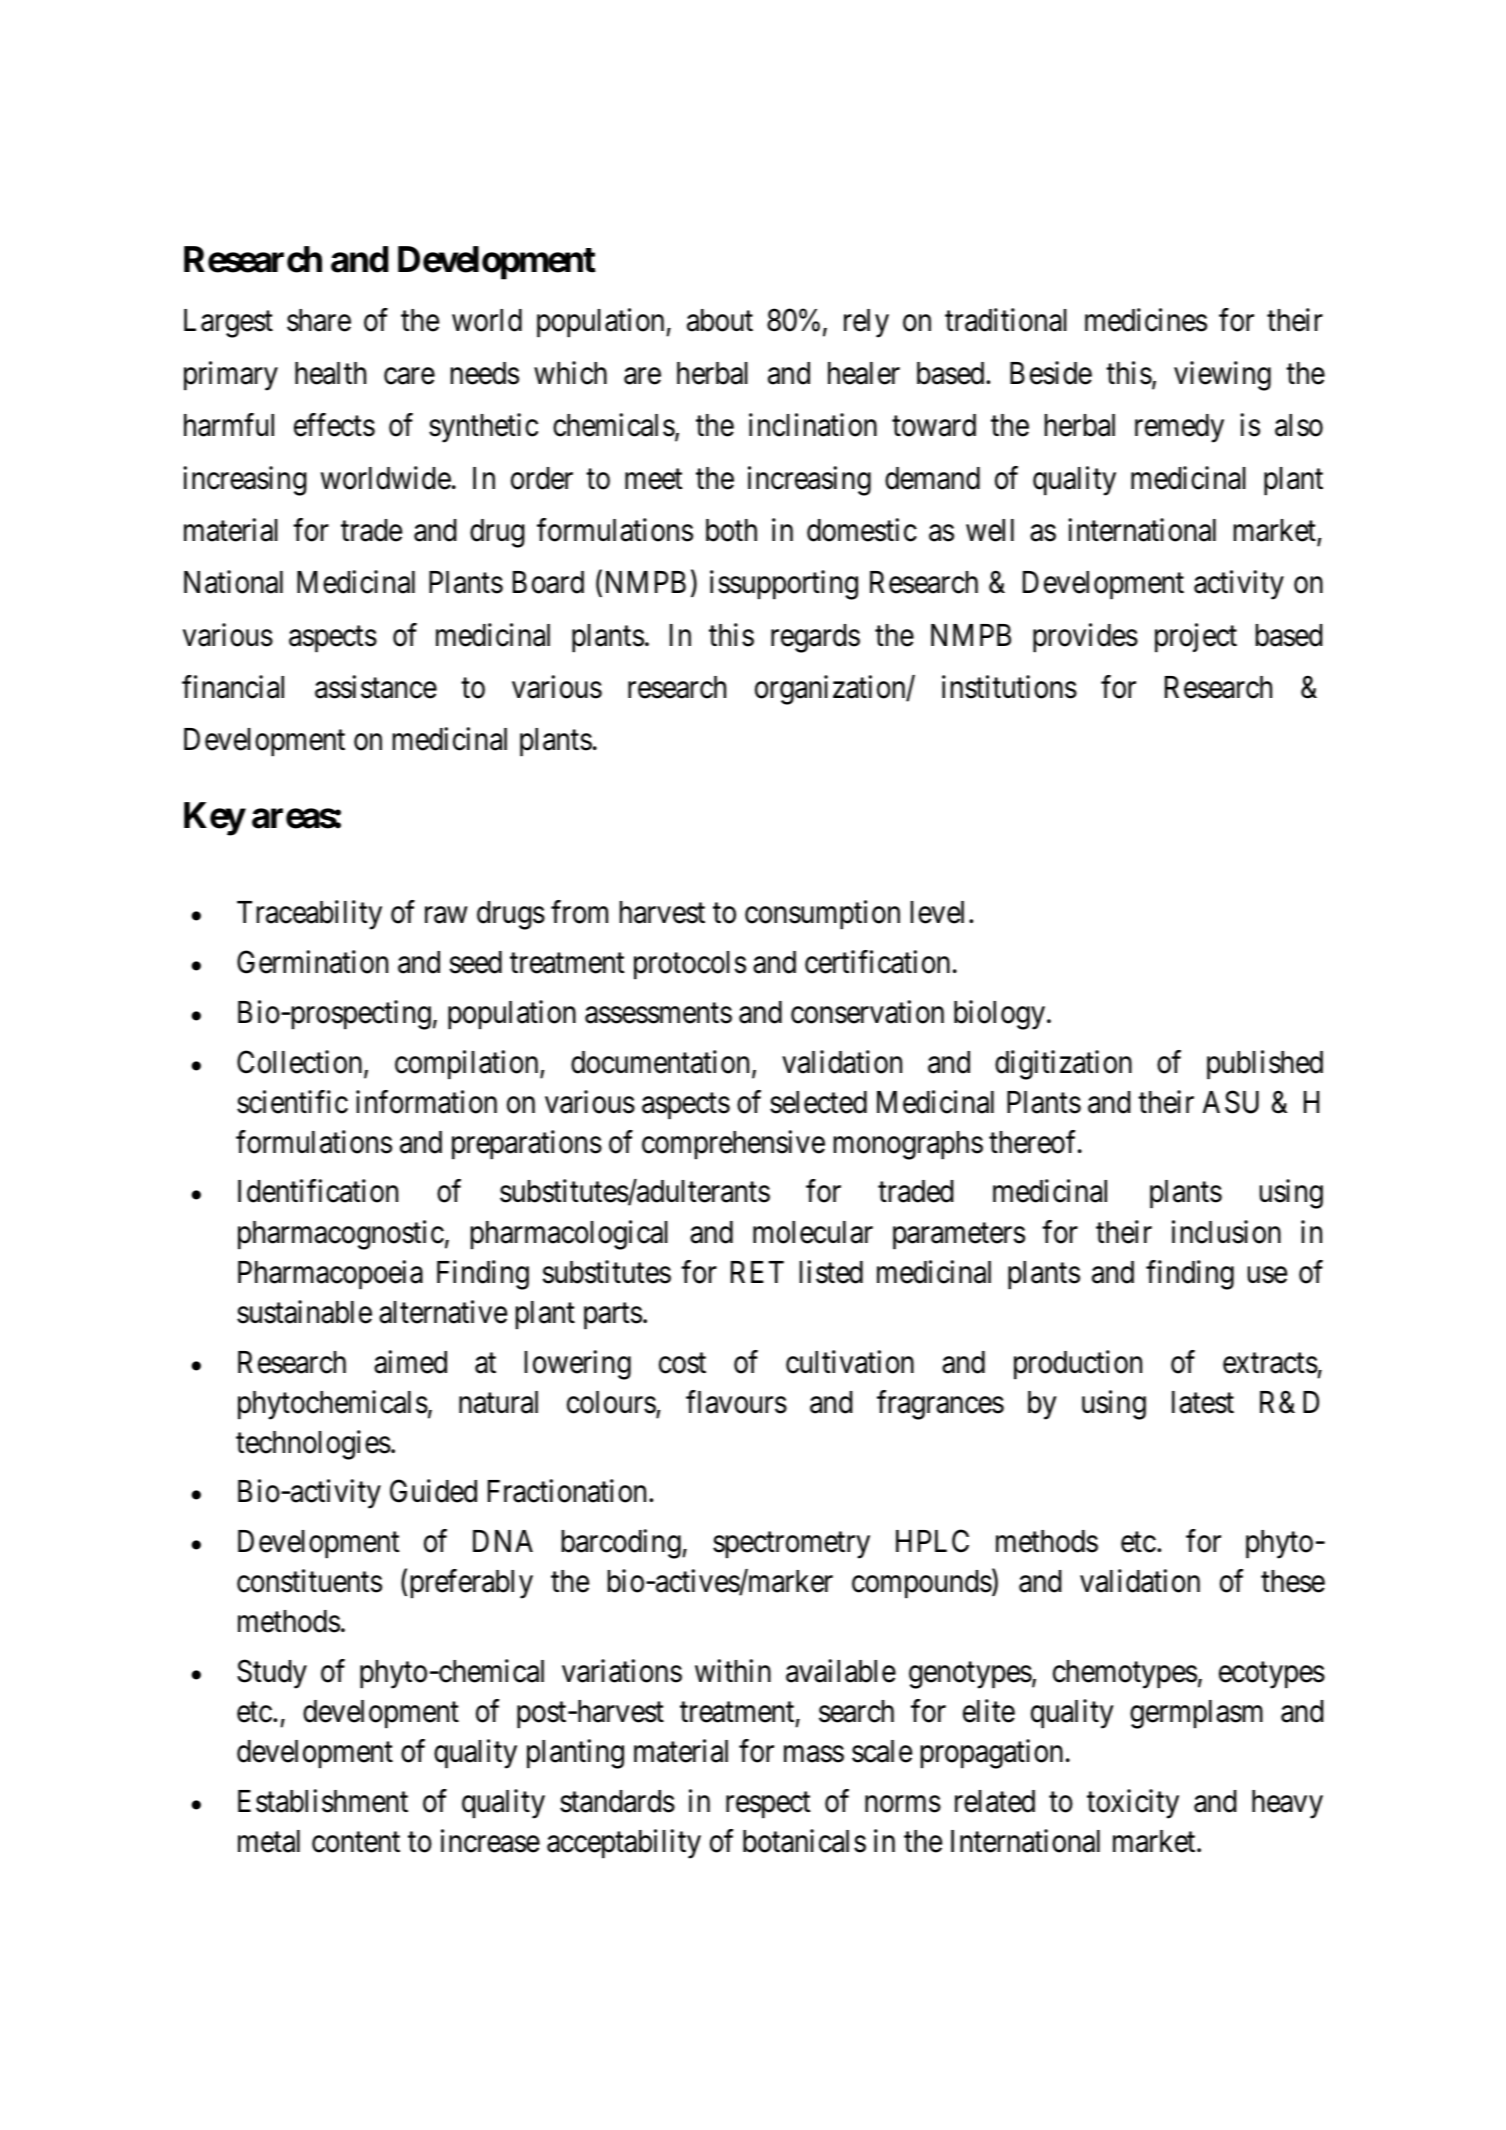  I want to click on viewing, so click(1222, 376).
